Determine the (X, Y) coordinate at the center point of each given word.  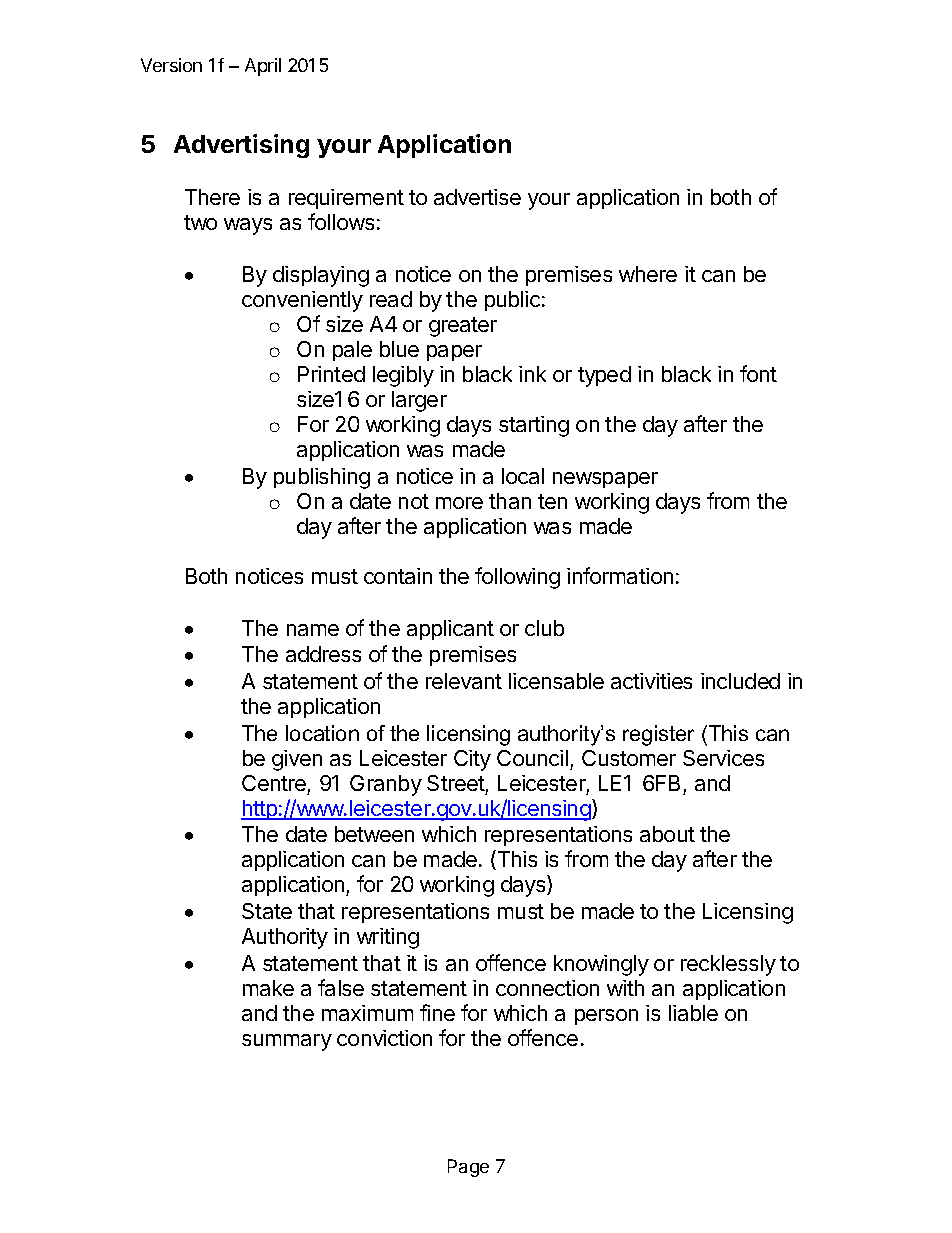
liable (693, 1013)
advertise (477, 197)
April (263, 67)
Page (468, 1168)
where (648, 274)
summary (287, 1042)
